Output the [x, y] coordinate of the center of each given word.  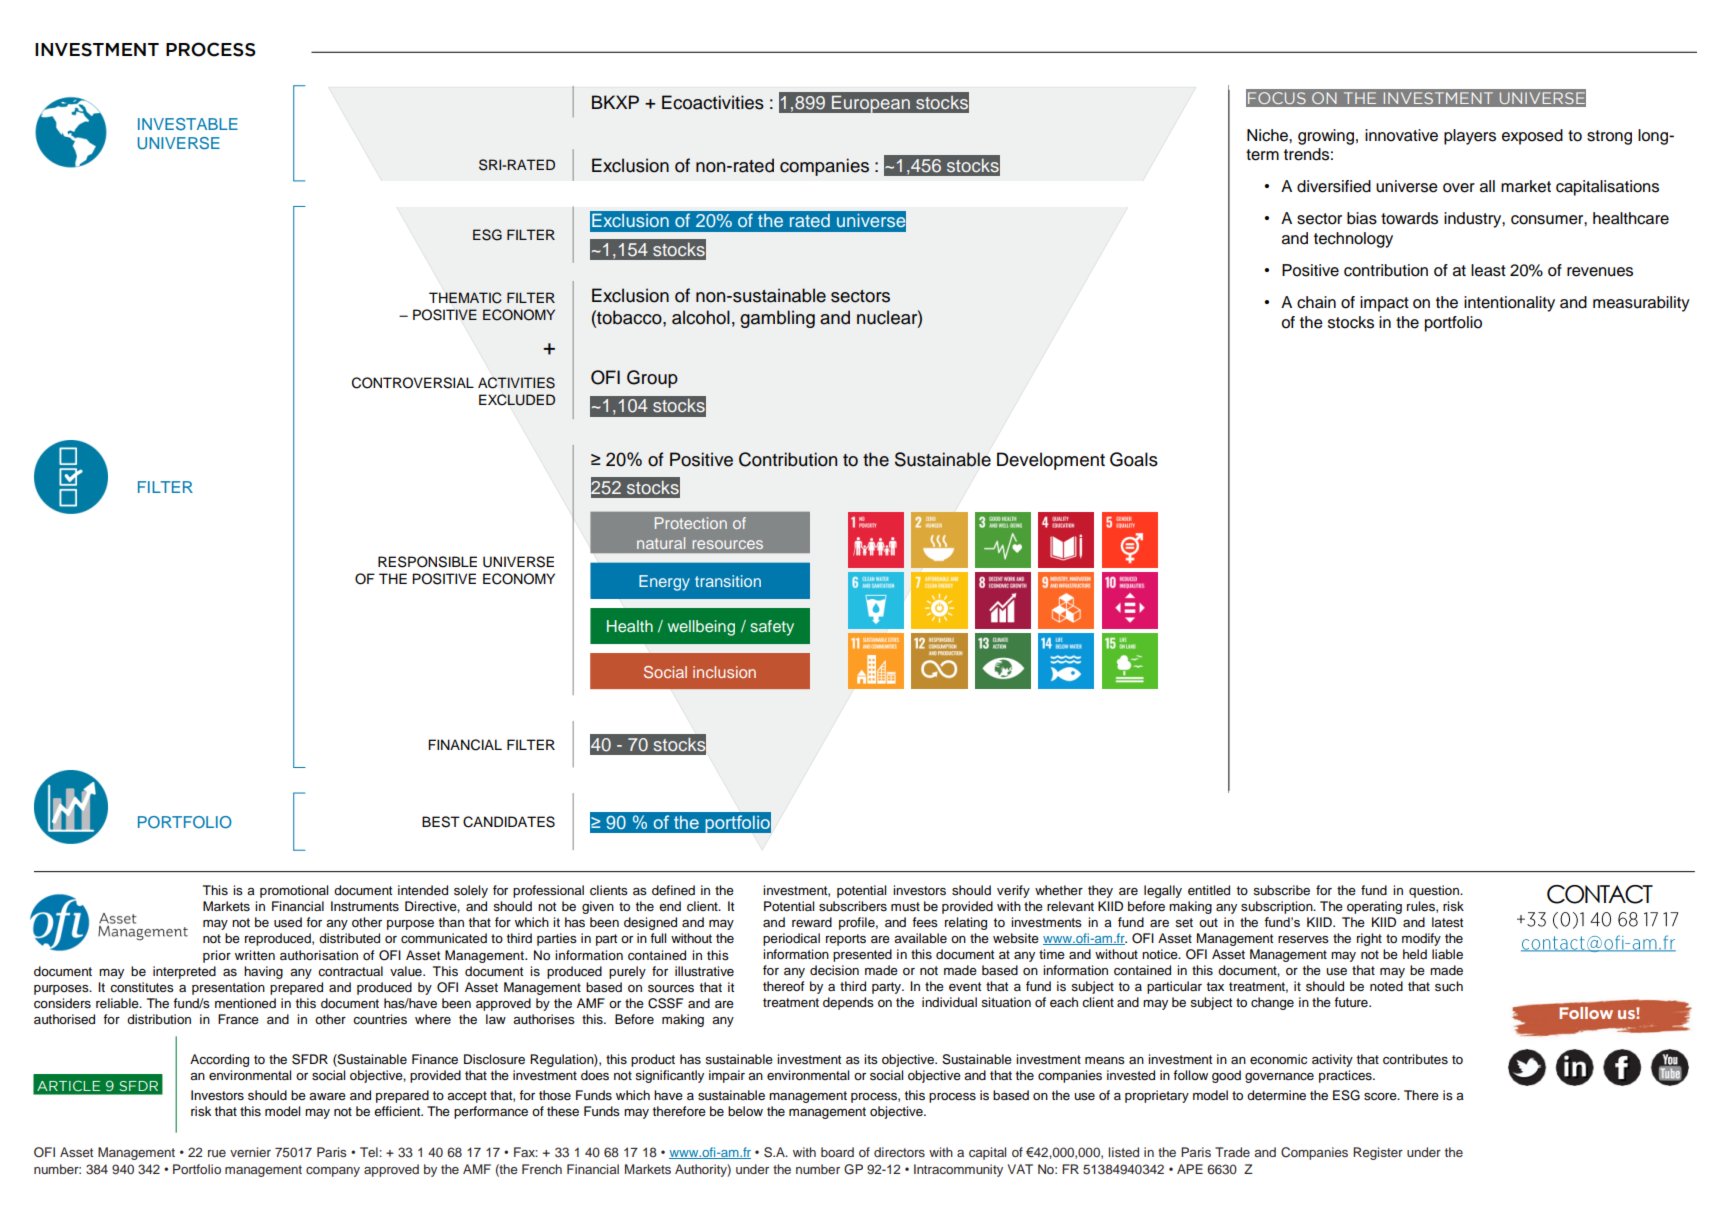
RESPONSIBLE [427, 562]
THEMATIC [465, 298]
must [905, 907]
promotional [294, 891]
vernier [250, 1152]
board [837, 1152]
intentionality [1509, 304]
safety [772, 628]
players [1470, 137]
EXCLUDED [517, 400]
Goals [1134, 459]
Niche [1268, 135]
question [1435, 891]
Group [652, 379]
